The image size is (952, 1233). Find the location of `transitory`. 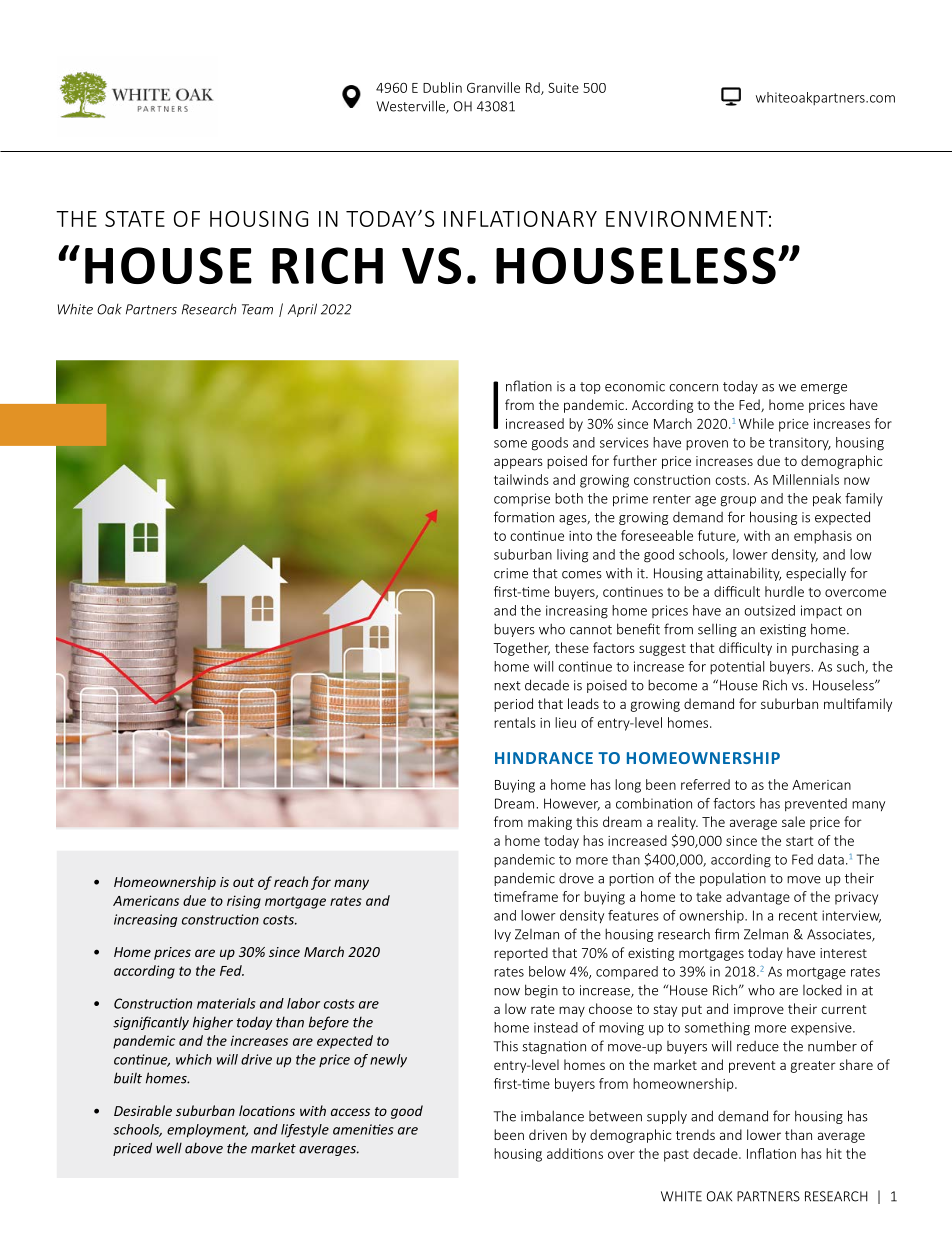

transitory is located at coordinates (800, 444).
